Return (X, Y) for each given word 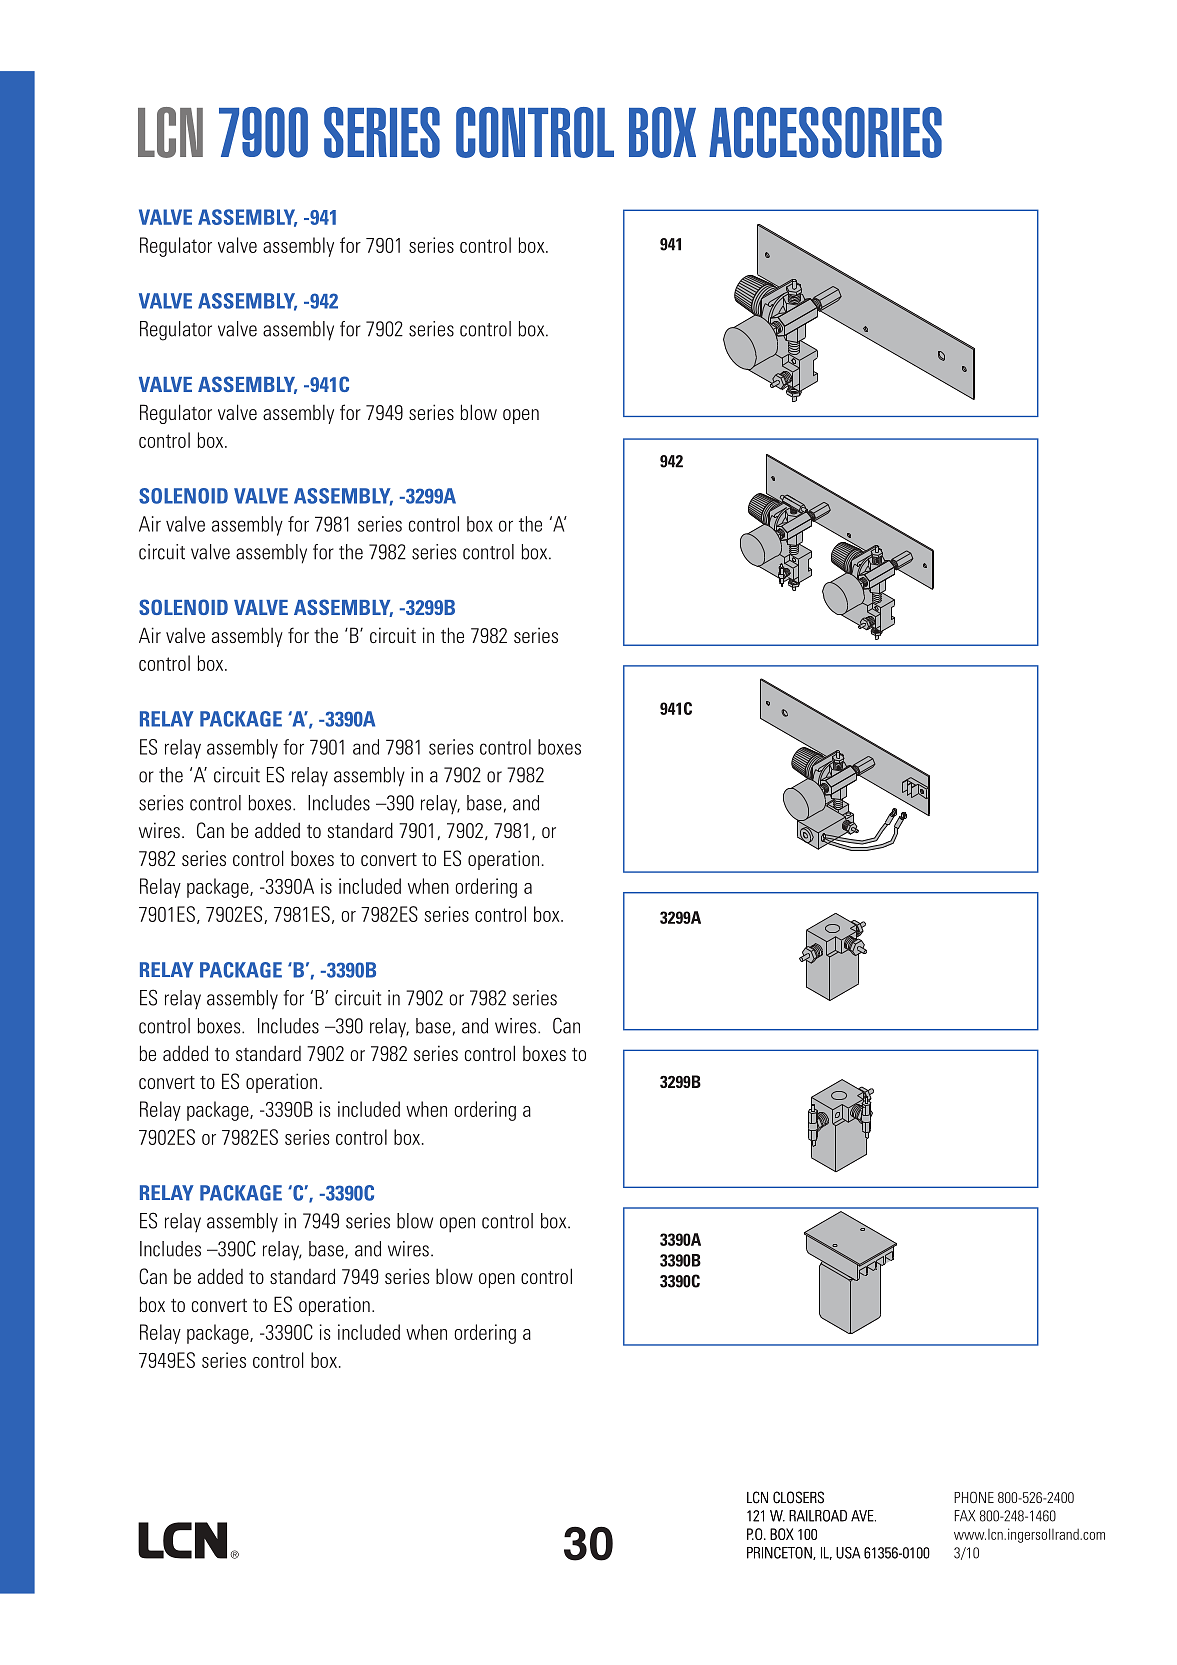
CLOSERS (798, 1497)
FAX (965, 1515)
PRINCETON (780, 1553)
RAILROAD (818, 1516)
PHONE (974, 1497)
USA (848, 1553)
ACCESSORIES (825, 132)
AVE (863, 1516)
